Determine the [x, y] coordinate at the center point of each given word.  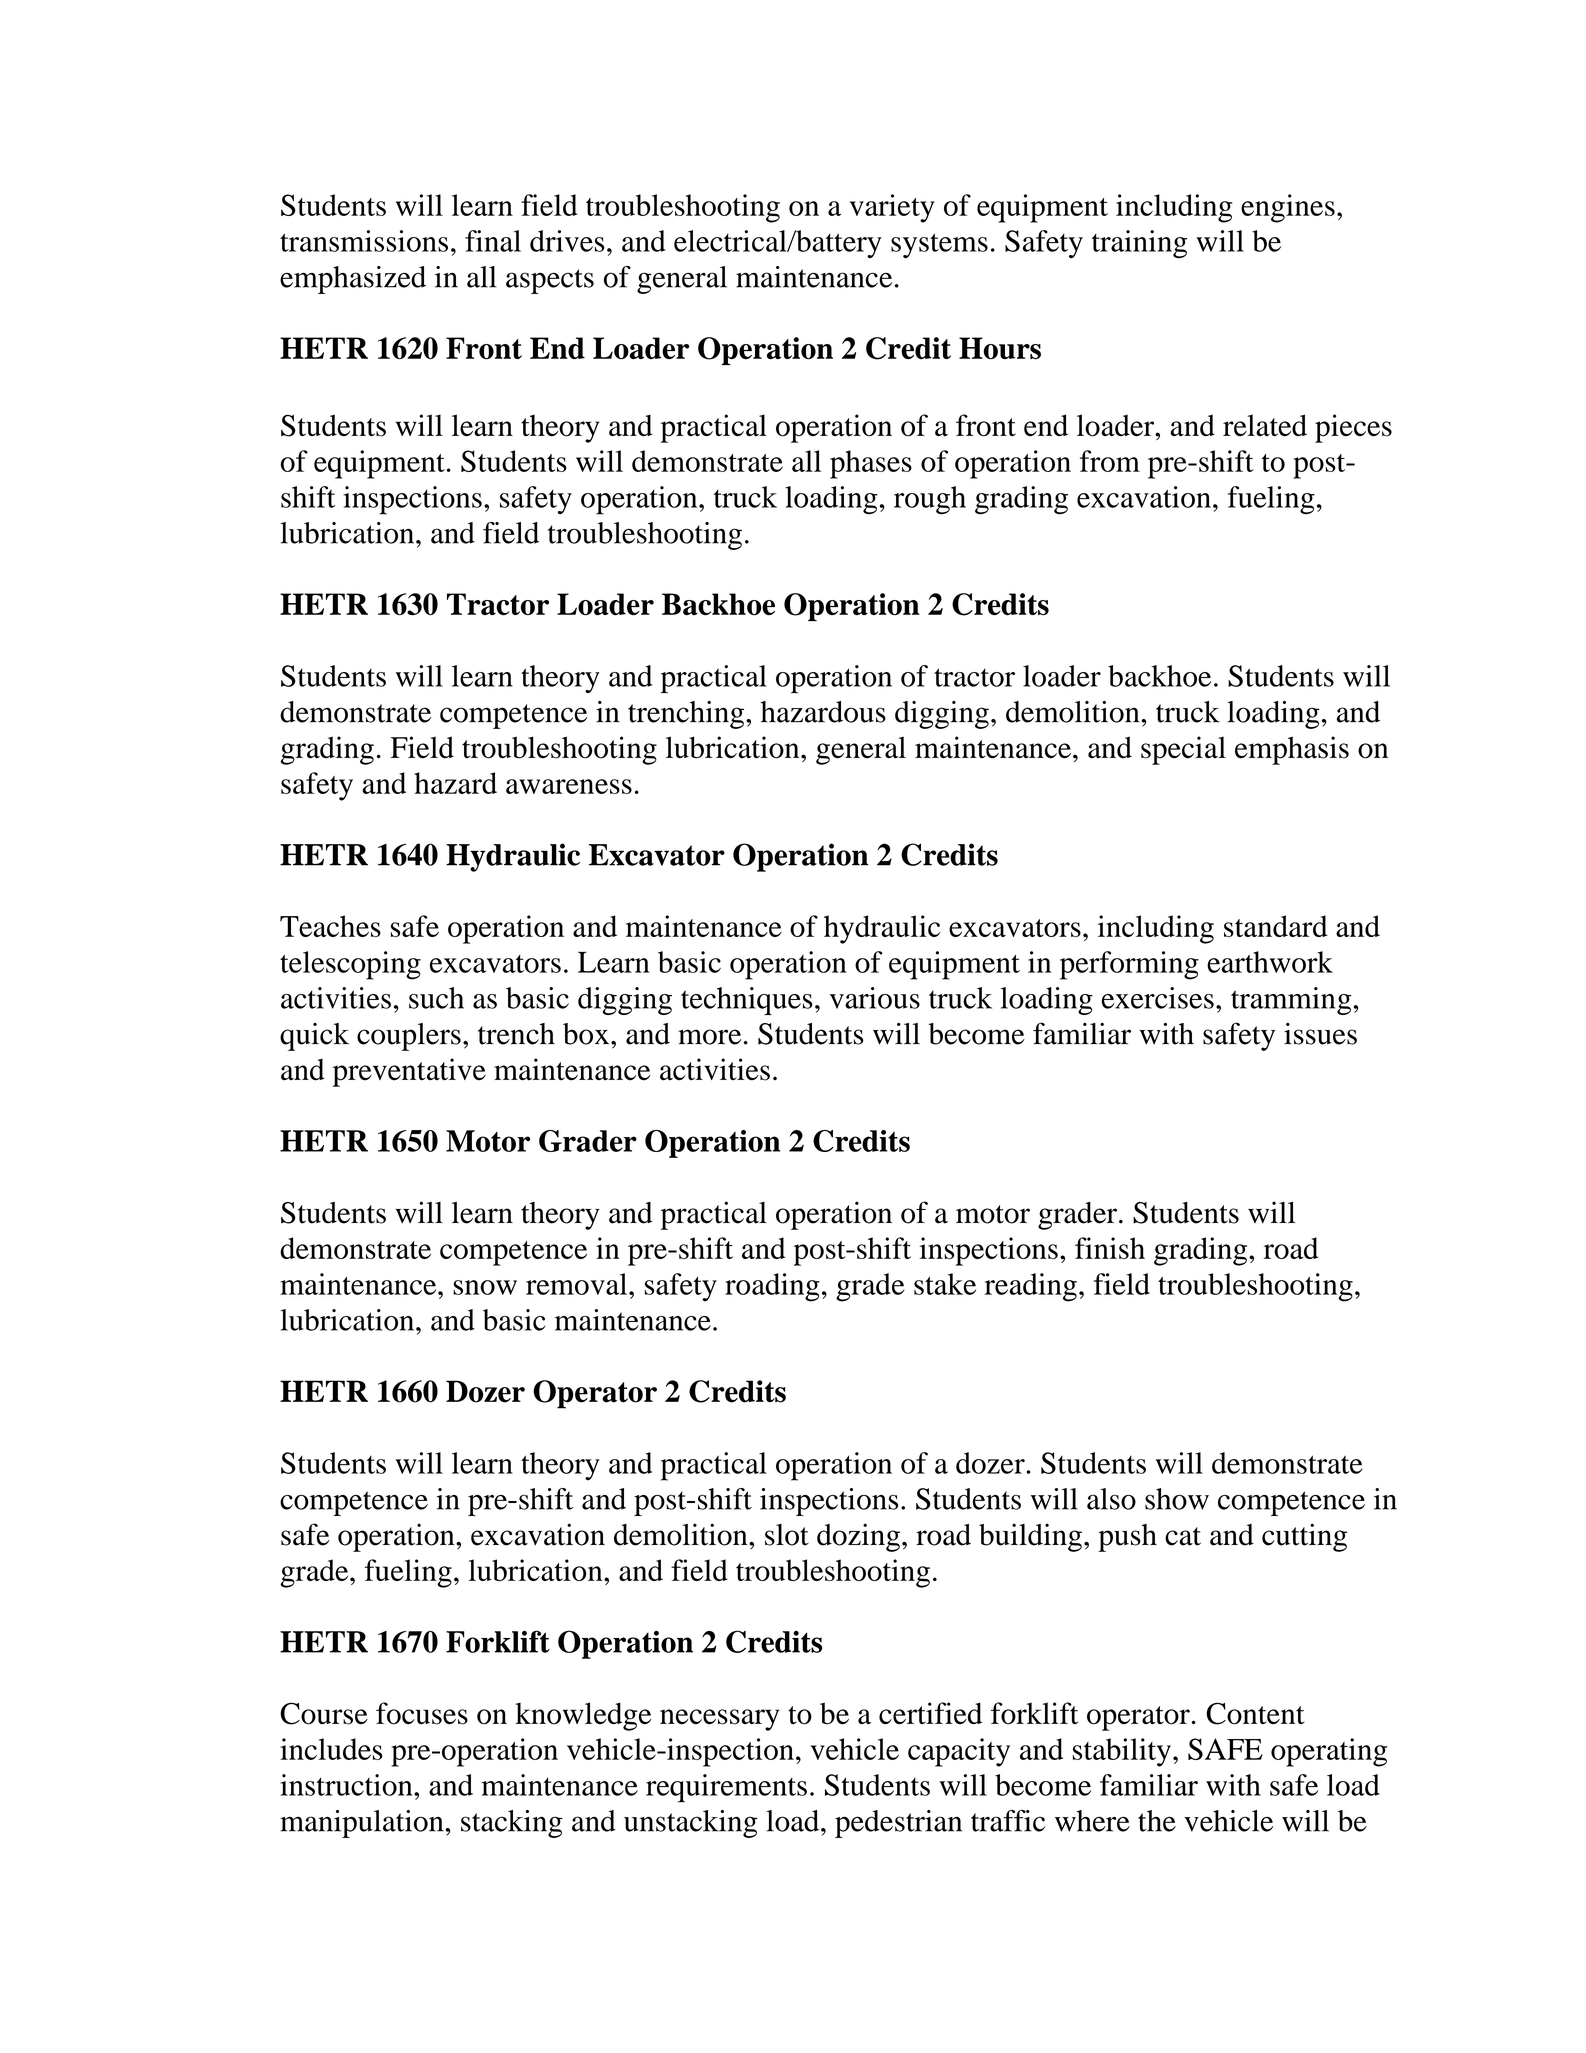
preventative [409, 1072]
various [875, 998]
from [1110, 461]
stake [945, 1284]
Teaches [330, 926]
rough [930, 500]
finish [1110, 1248]
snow [485, 1287]
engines [1288, 208]
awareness [569, 786]
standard [1276, 926]
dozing [858, 1537]
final [493, 241]
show [1177, 1499]
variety [892, 208]
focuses [422, 1713]
